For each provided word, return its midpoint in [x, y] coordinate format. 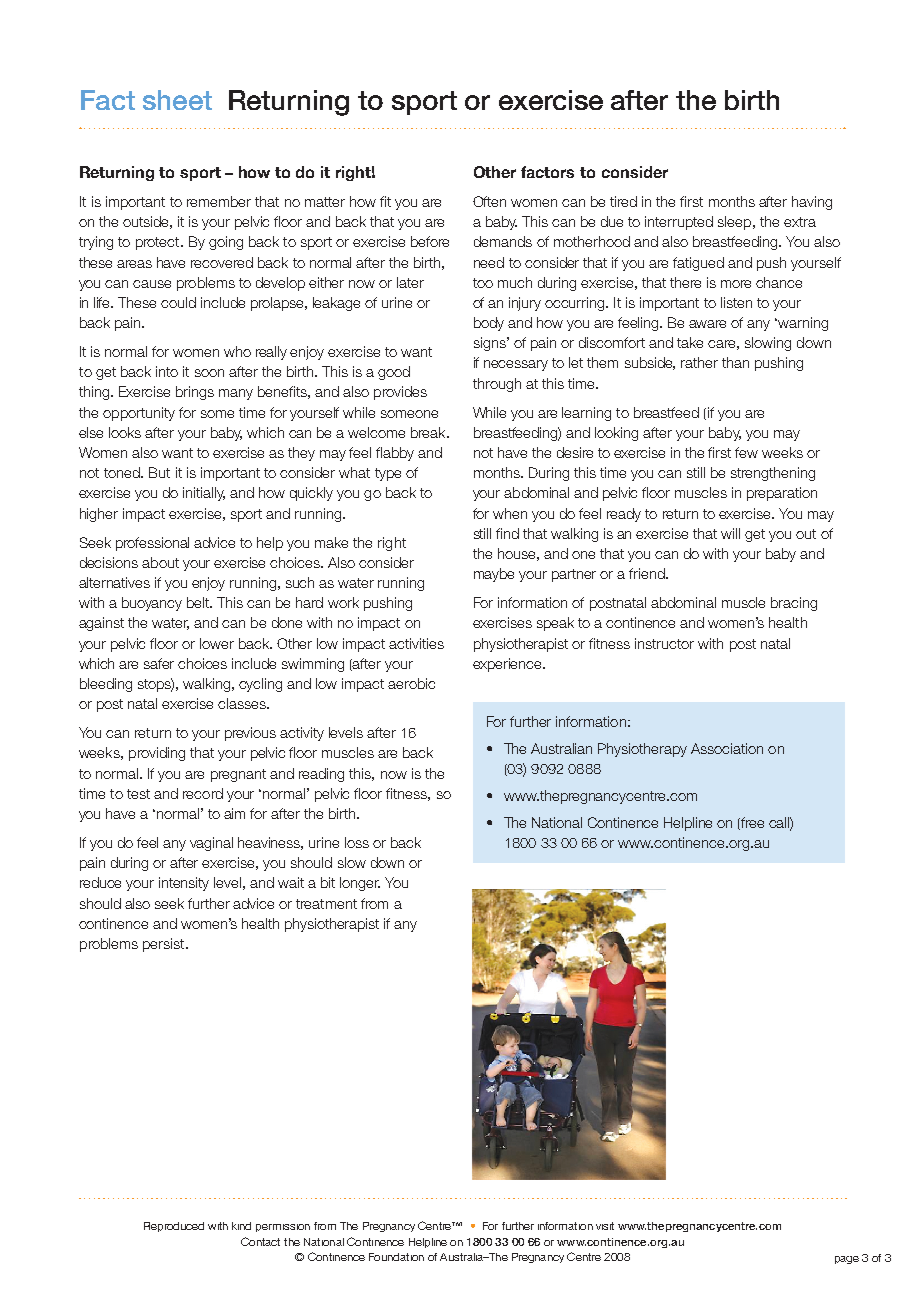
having [812, 203]
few [746, 452]
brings [195, 393]
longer [360, 884]
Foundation [396, 1257]
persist [165, 945]
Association [727, 748]
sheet [177, 100]
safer [159, 663]
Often [489, 201]
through [497, 385]
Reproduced [174, 1227]
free [752, 822]
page [847, 1260]
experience [508, 665]
